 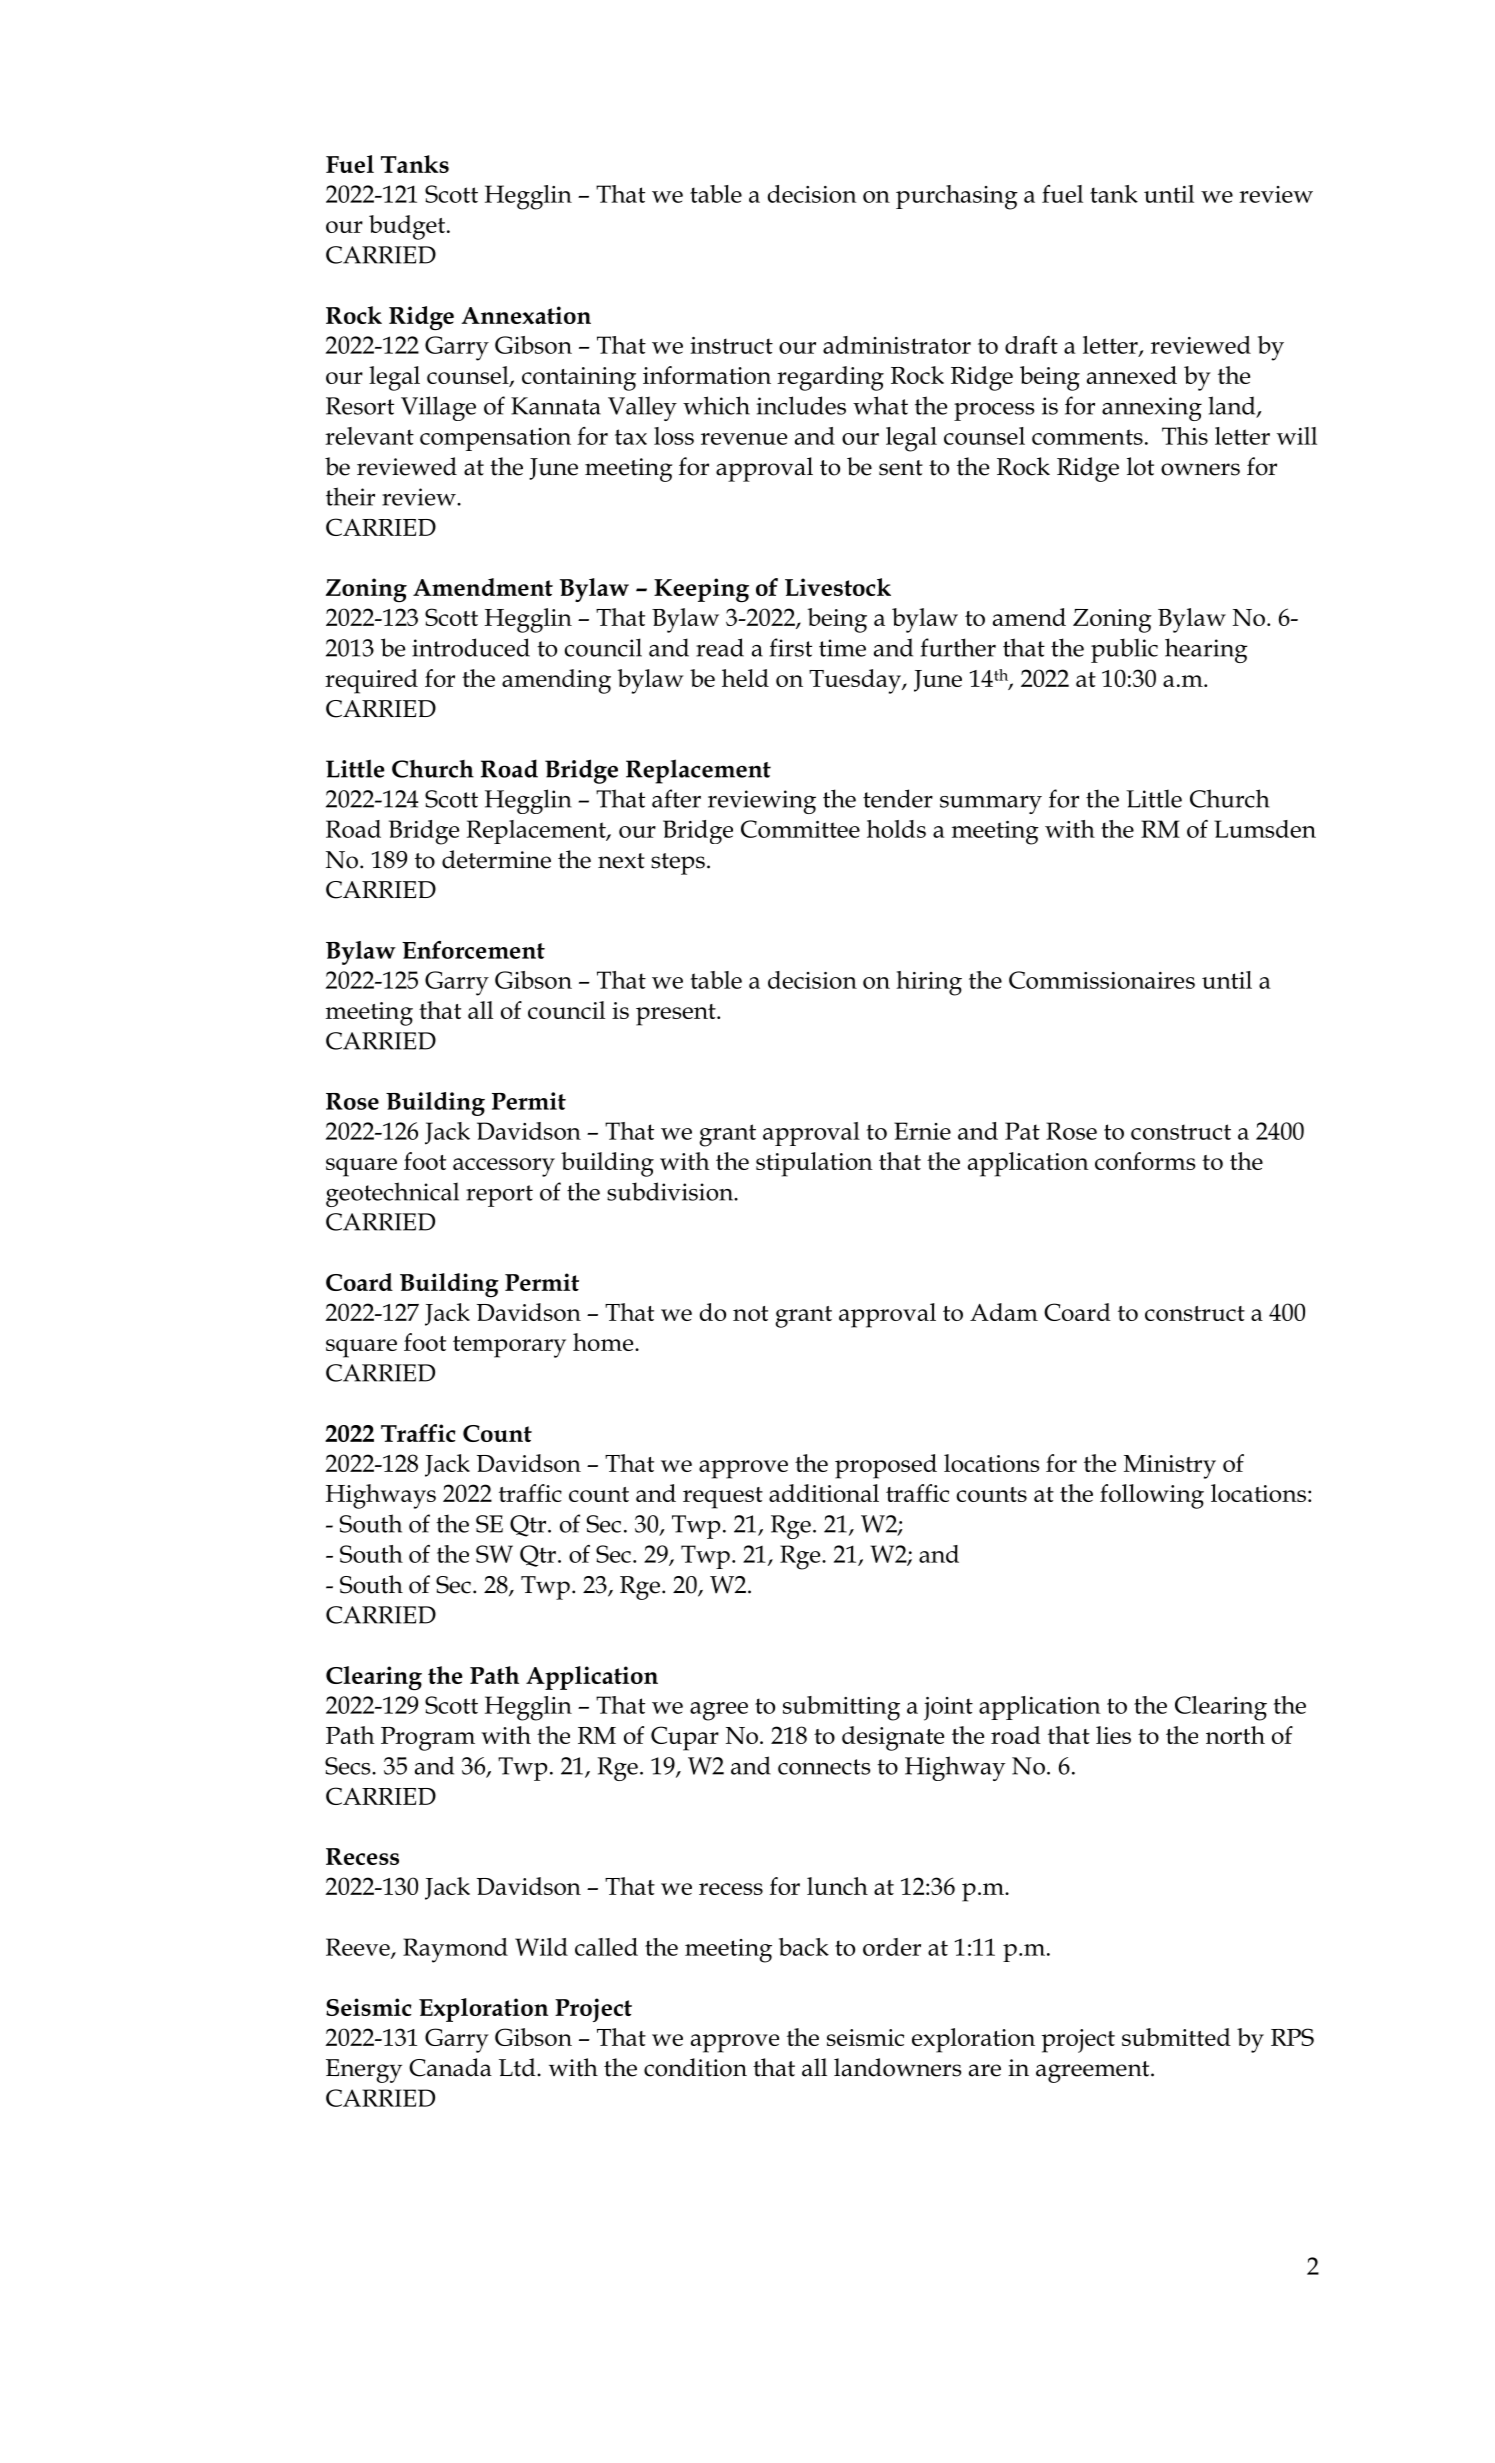 I want to click on administrator, so click(x=897, y=345).
